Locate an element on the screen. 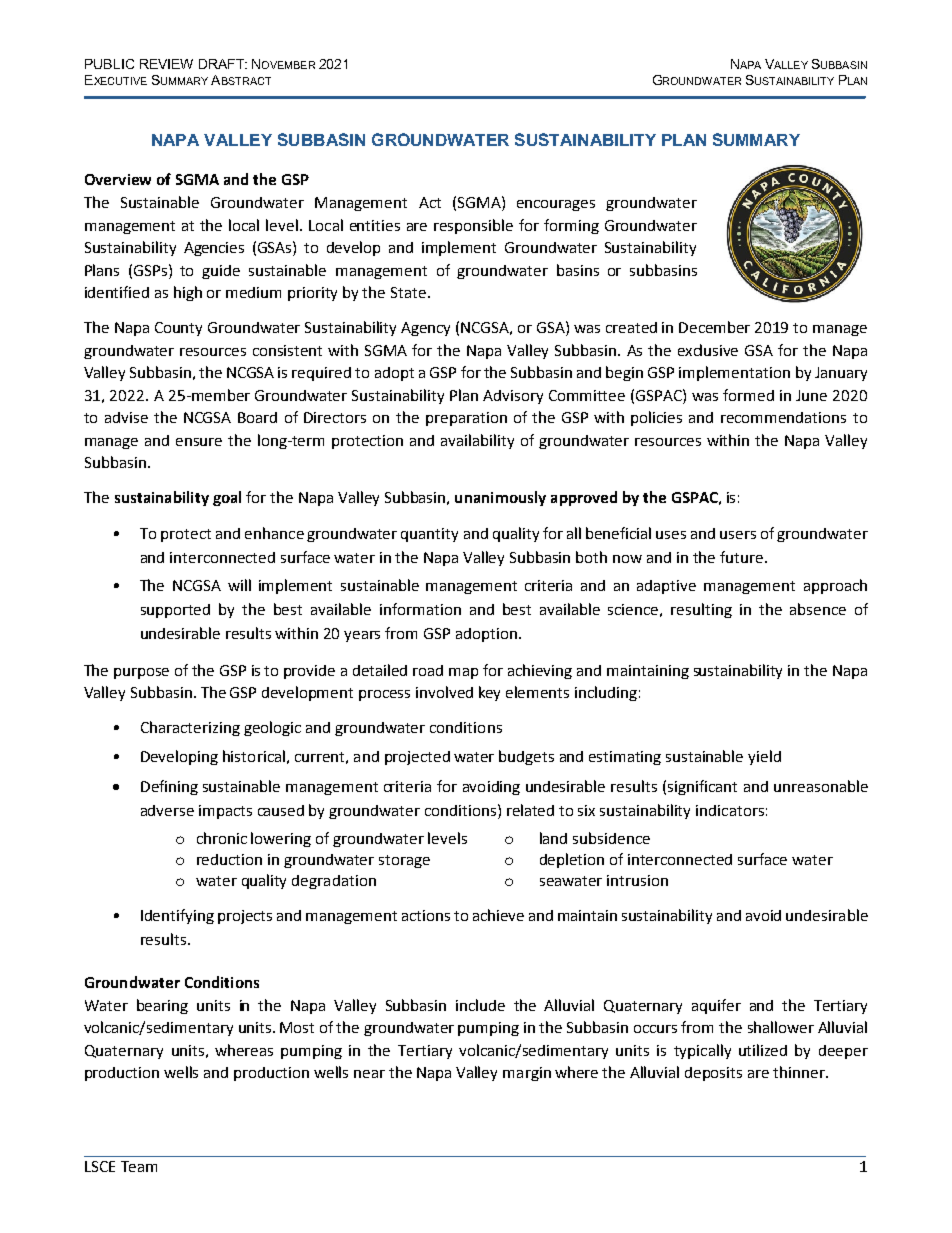 This screenshot has width=952, height=1233. forming is located at coordinates (571, 226).
